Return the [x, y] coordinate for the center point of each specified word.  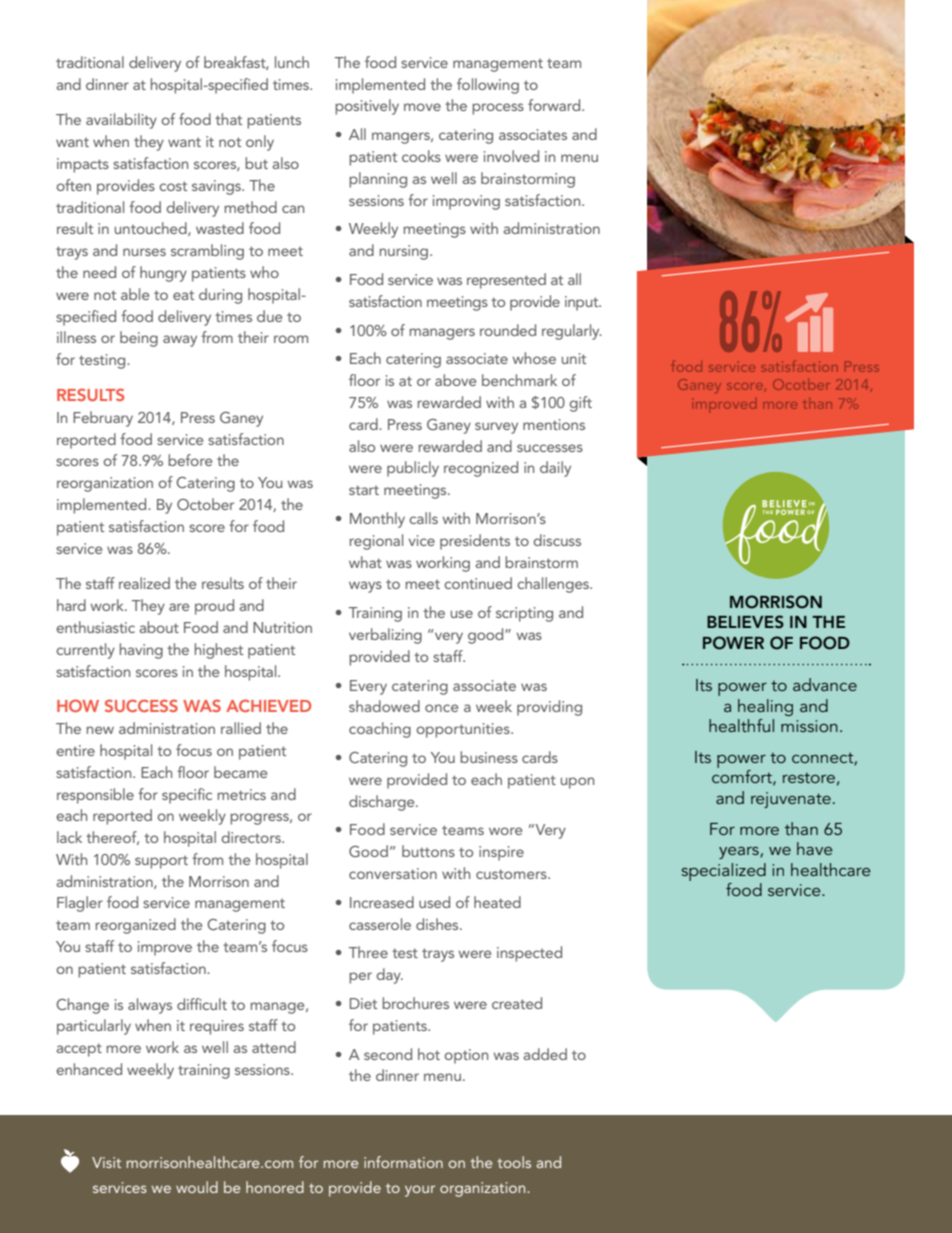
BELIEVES [745, 622]
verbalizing [385, 636]
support [161, 862]
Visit [106, 1162]
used [434, 902]
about [159, 627]
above [455, 380]
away [180, 341]
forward [555, 105]
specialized [724, 872]
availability [121, 121]
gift [580, 404]
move [422, 107]
